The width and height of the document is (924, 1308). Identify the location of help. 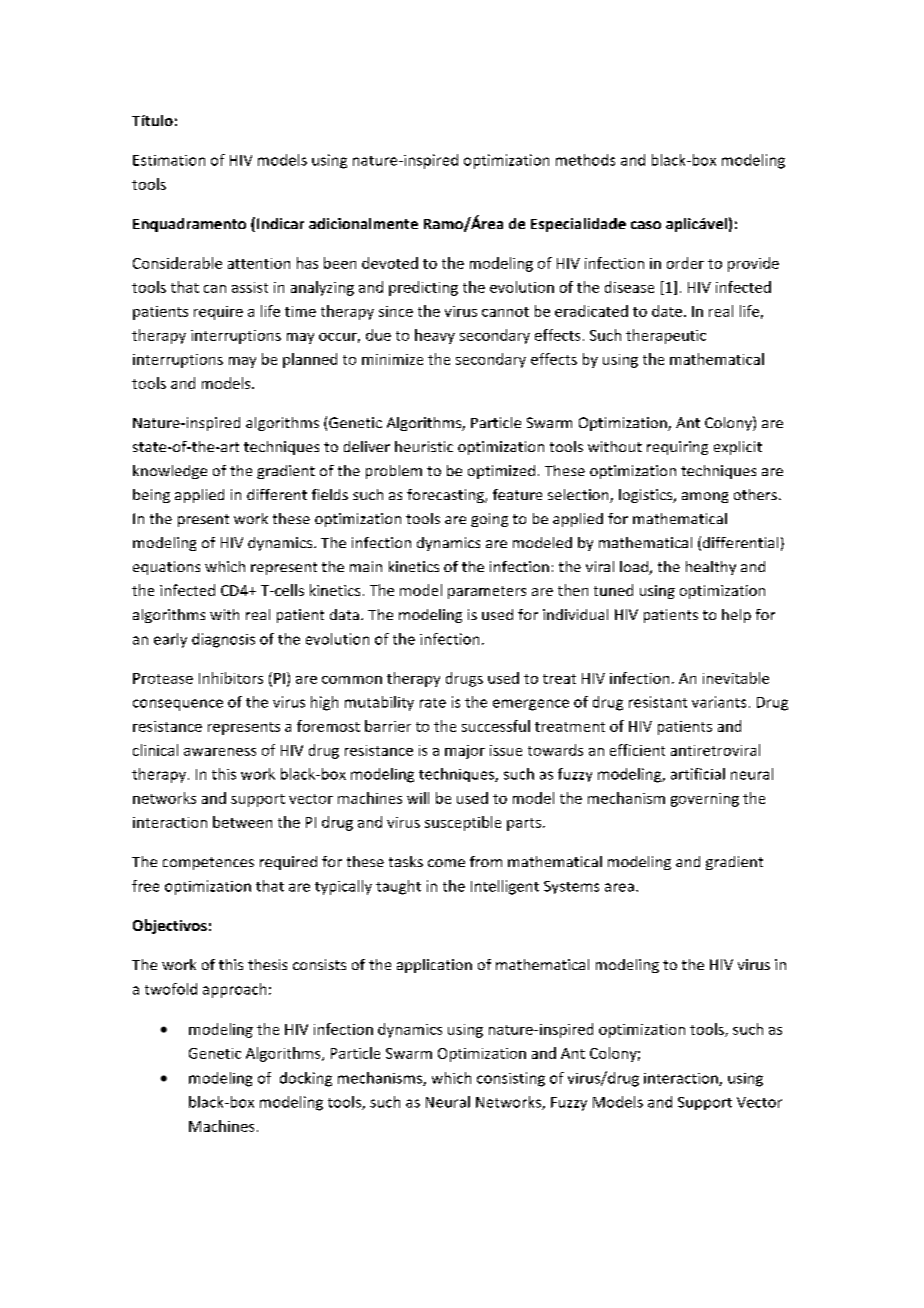
(736, 616).
